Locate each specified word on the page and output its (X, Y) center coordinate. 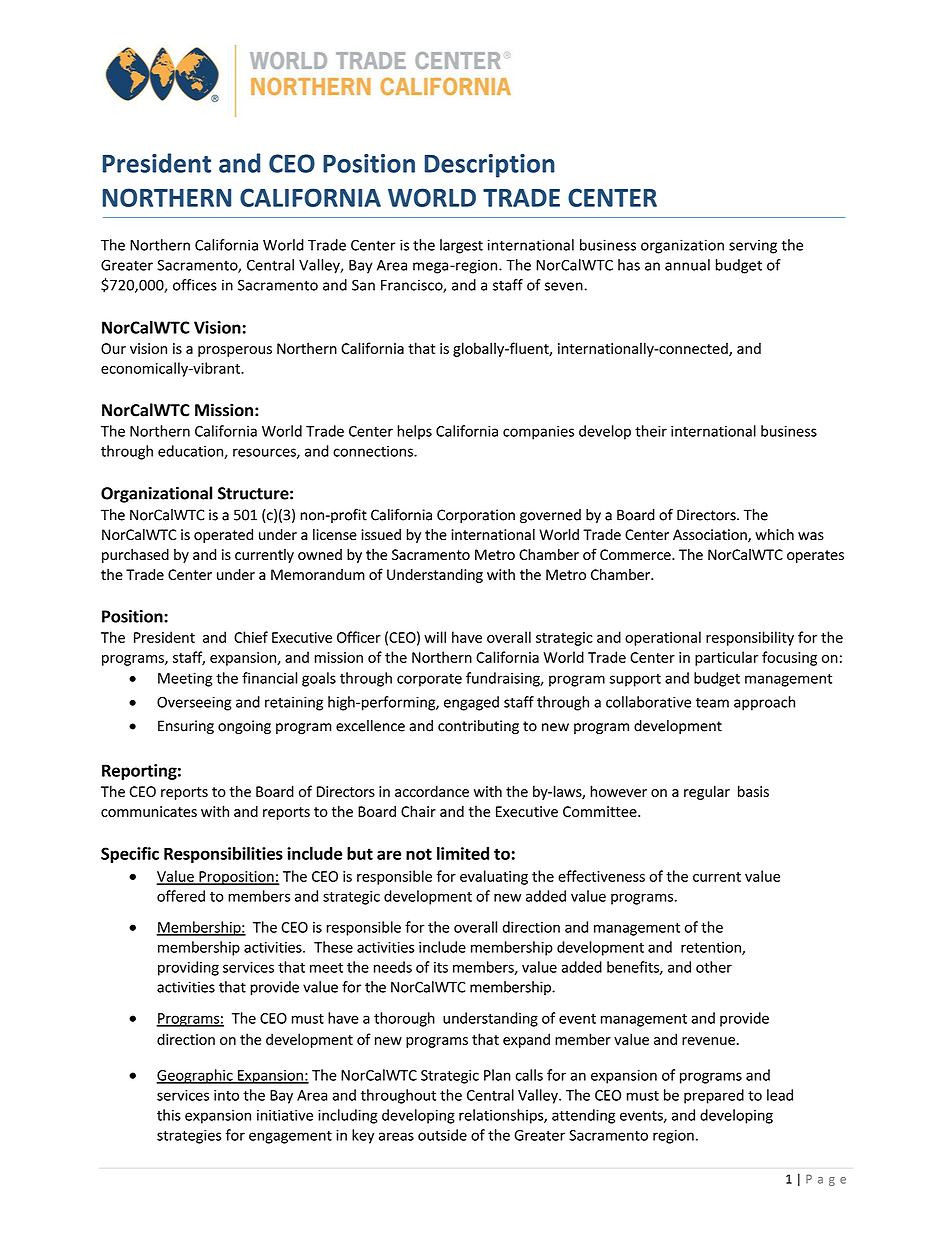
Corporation (476, 516)
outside (442, 1135)
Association (711, 536)
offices (195, 285)
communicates (149, 811)
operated (223, 536)
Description (490, 166)
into (226, 1095)
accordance (432, 791)
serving (753, 246)
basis (753, 791)
